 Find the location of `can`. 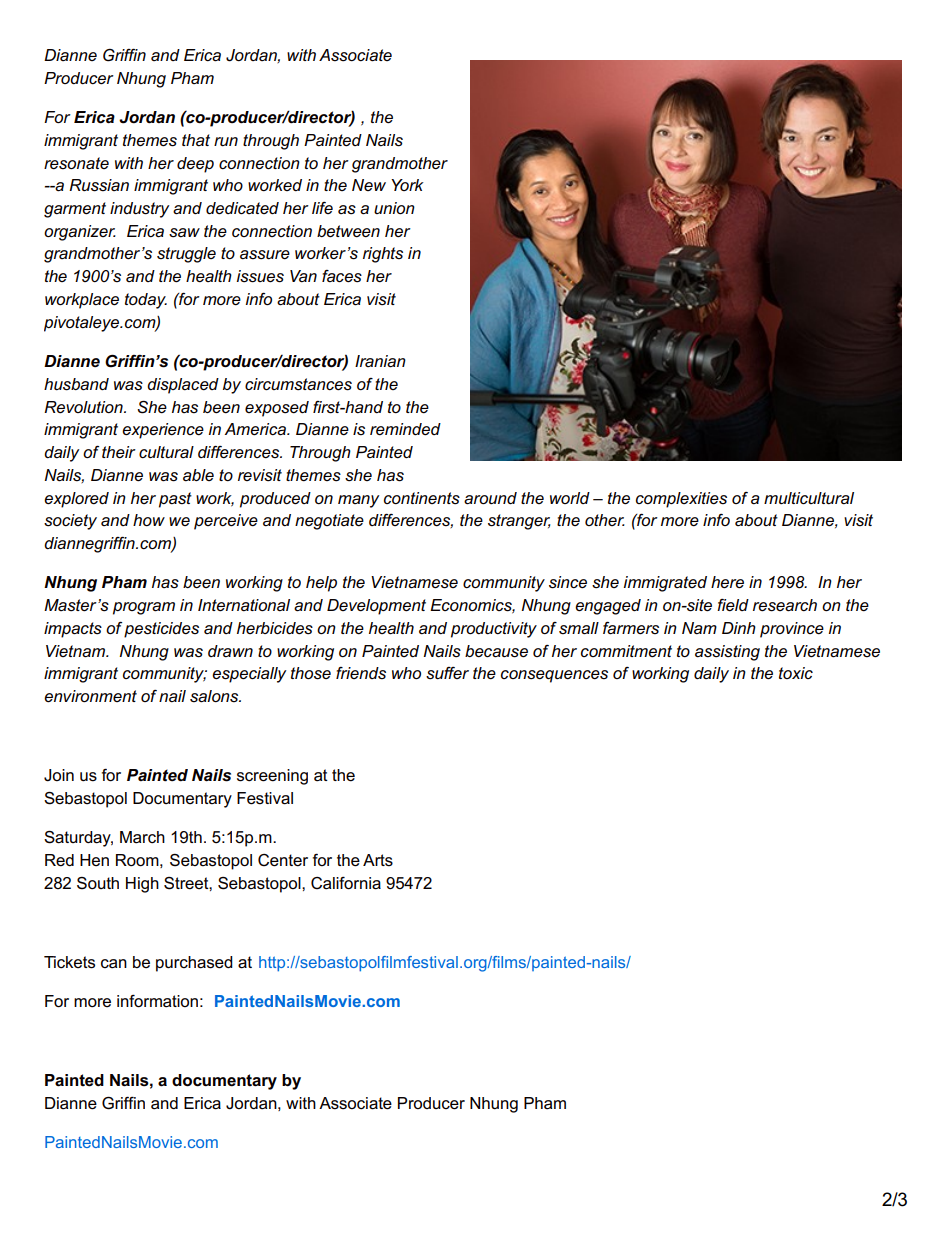

can is located at coordinates (114, 964).
